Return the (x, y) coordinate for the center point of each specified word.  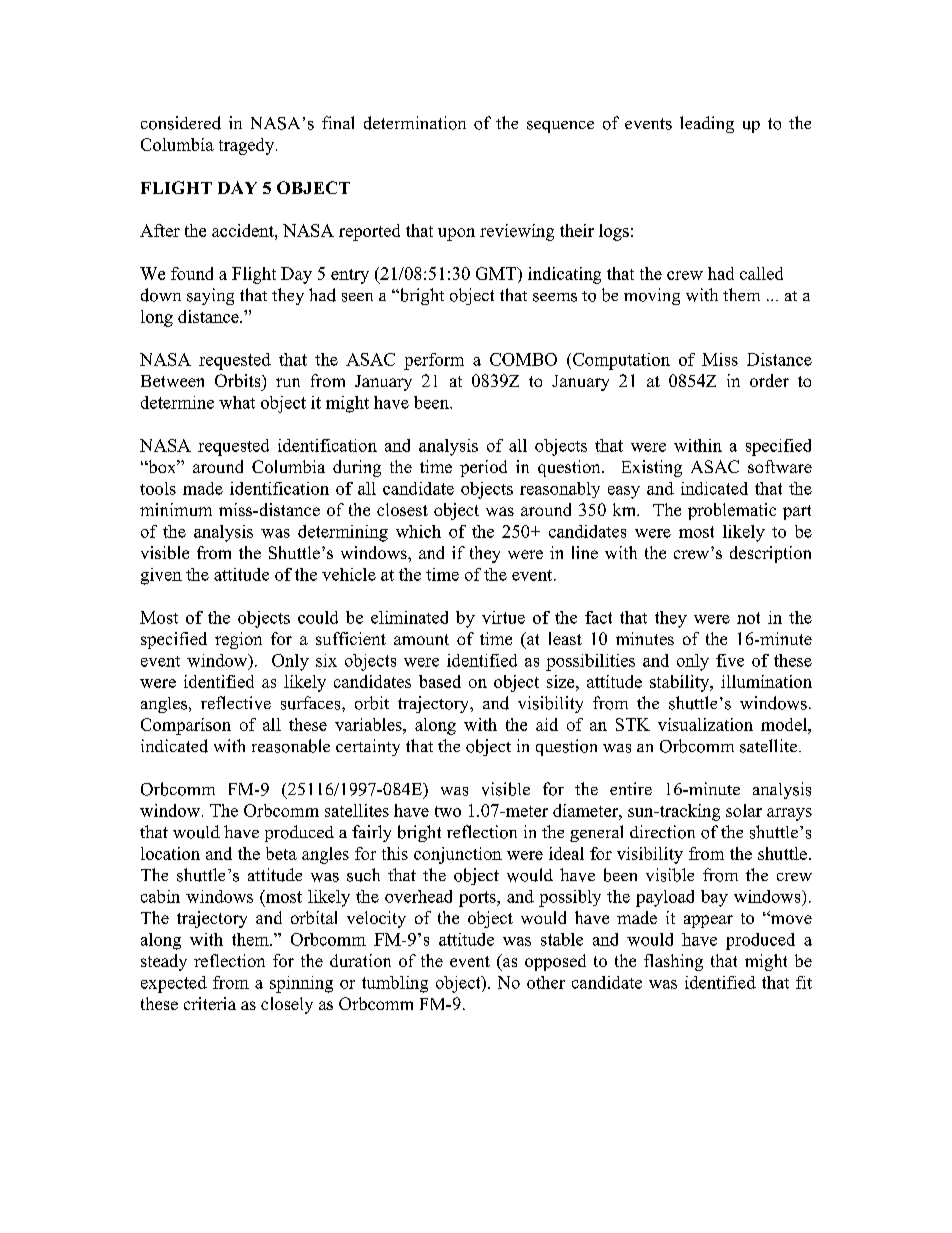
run (288, 382)
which (418, 531)
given (161, 576)
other (546, 982)
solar (744, 810)
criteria (210, 1003)
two (448, 811)
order (769, 380)
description (770, 554)
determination (415, 123)
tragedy (248, 146)
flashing (673, 962)
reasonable (291, 746)
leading (707, 124)
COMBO (523, 359)
